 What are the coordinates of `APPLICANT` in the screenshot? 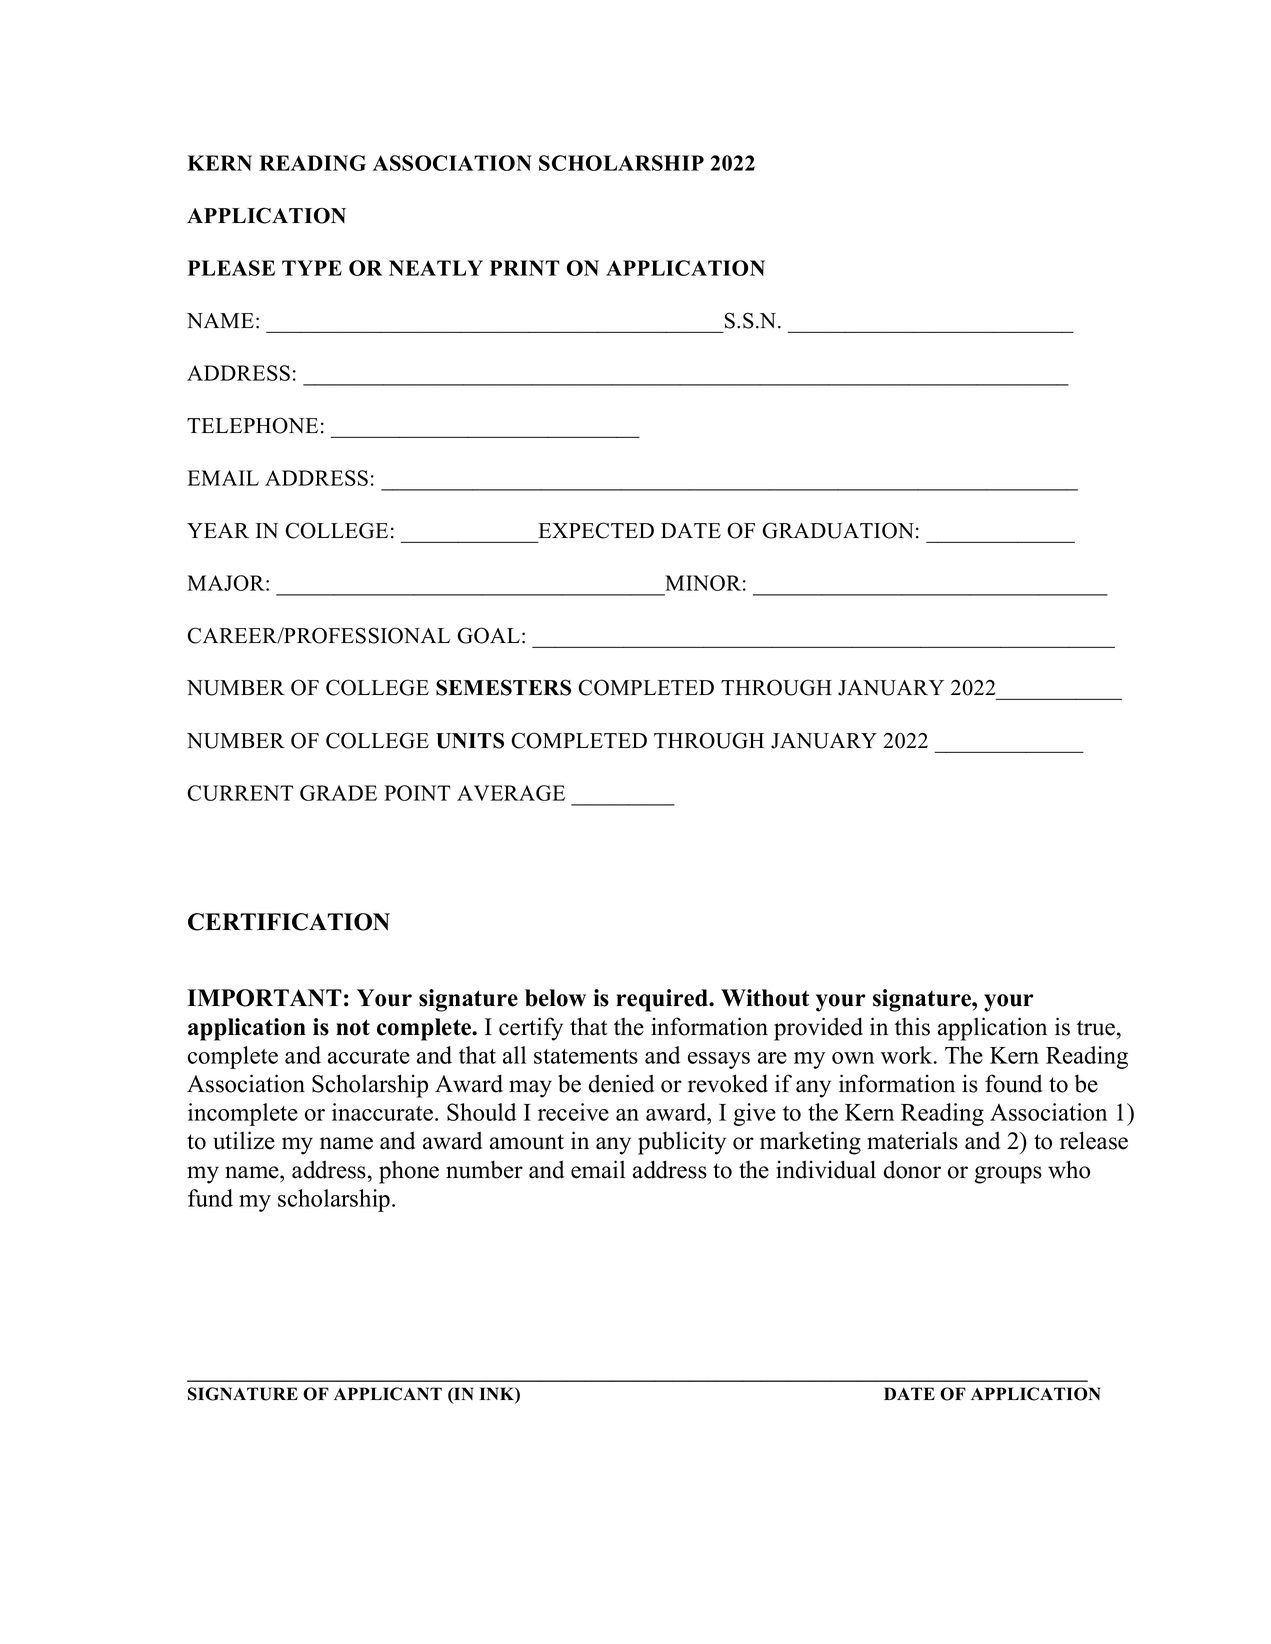 It's located at (388, 1394).
